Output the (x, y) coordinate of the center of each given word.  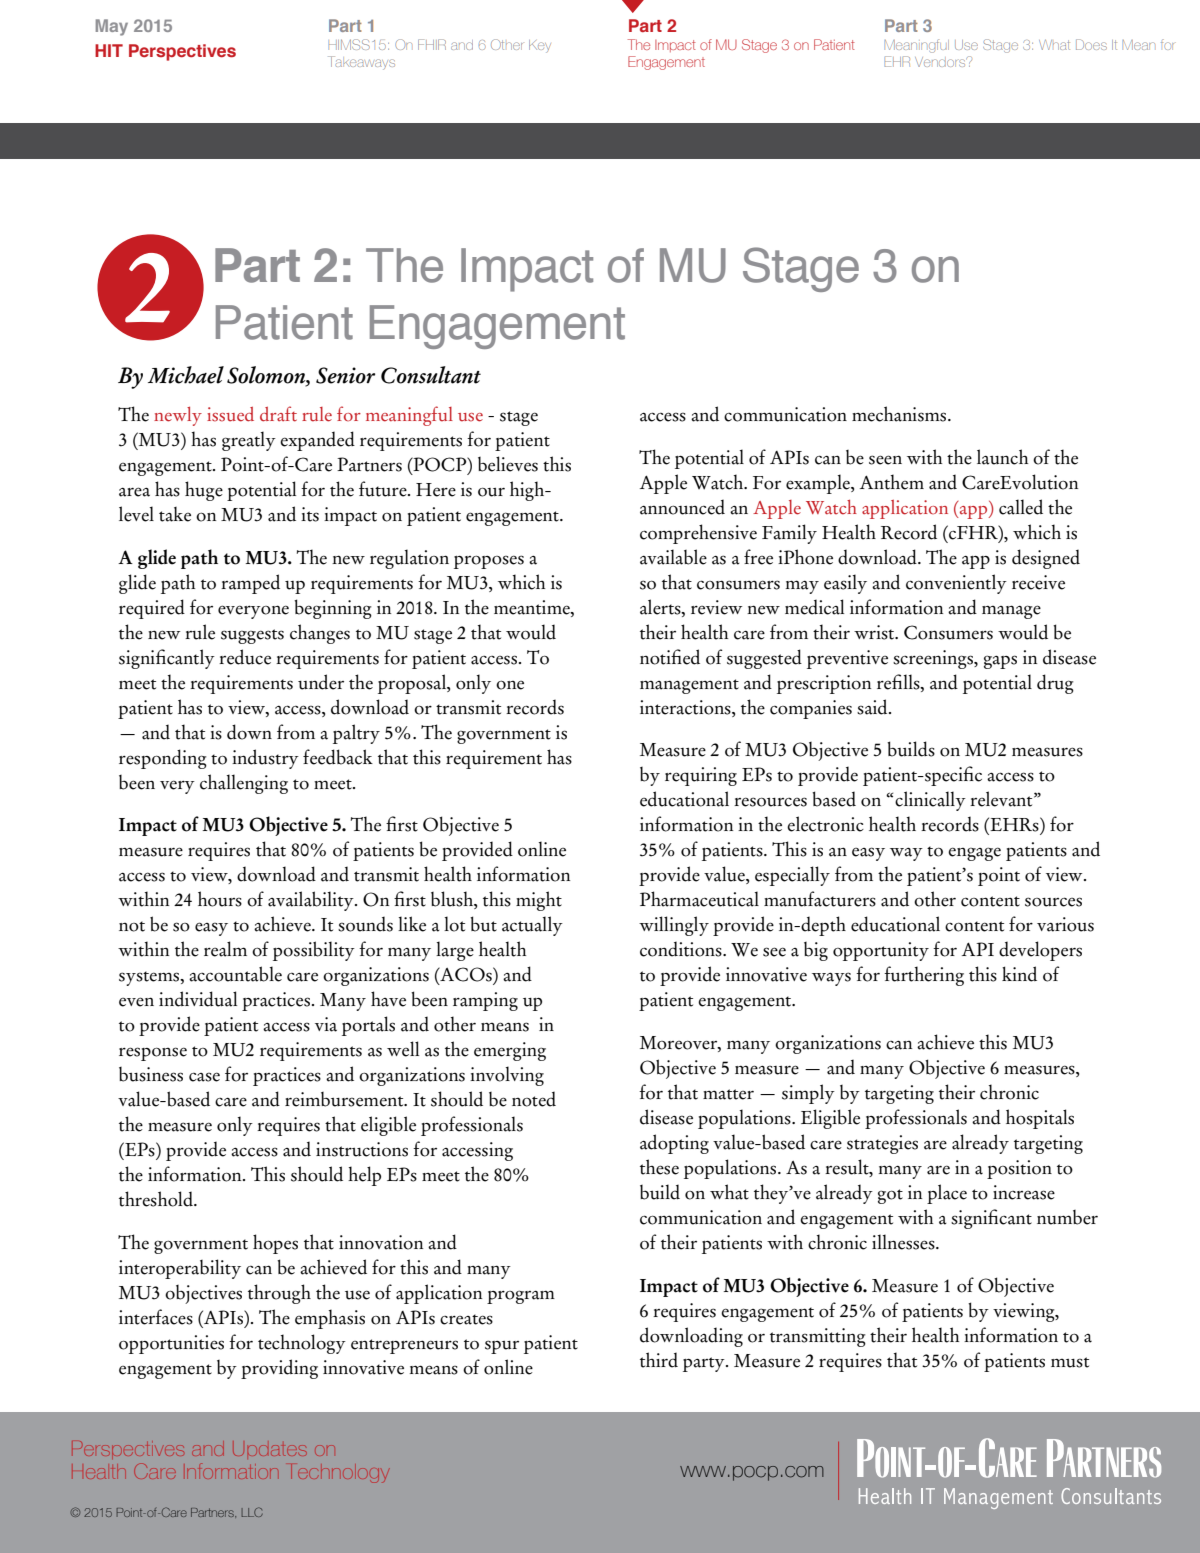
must (1070, 1362)
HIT (109, 50)
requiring (701, 776)
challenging (244, 784)
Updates (270, 1450)
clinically (930, 801)
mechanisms (900, 414)
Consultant (431, 375)
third (659, 1360)
